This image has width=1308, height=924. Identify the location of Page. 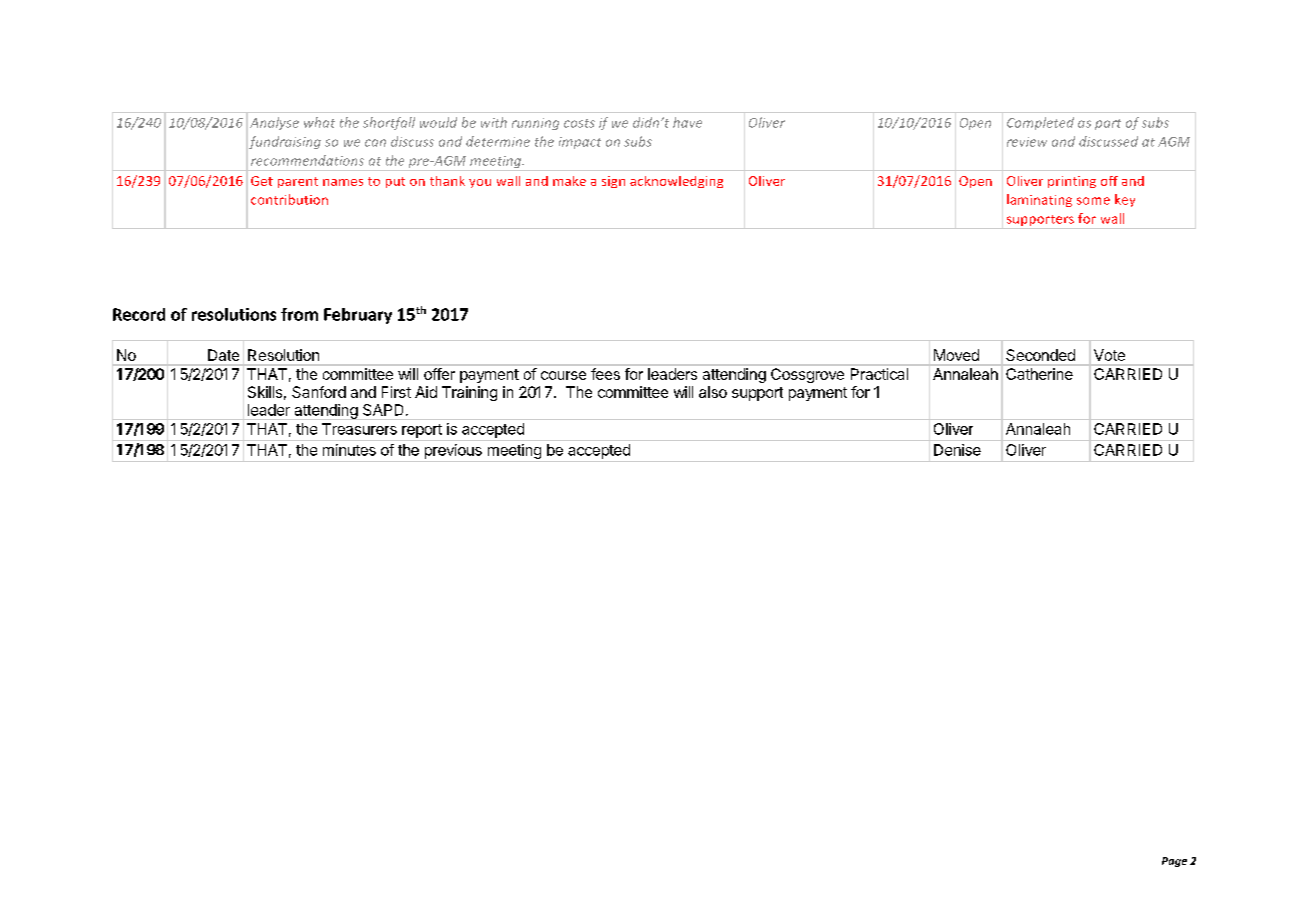
(1174, 862).
